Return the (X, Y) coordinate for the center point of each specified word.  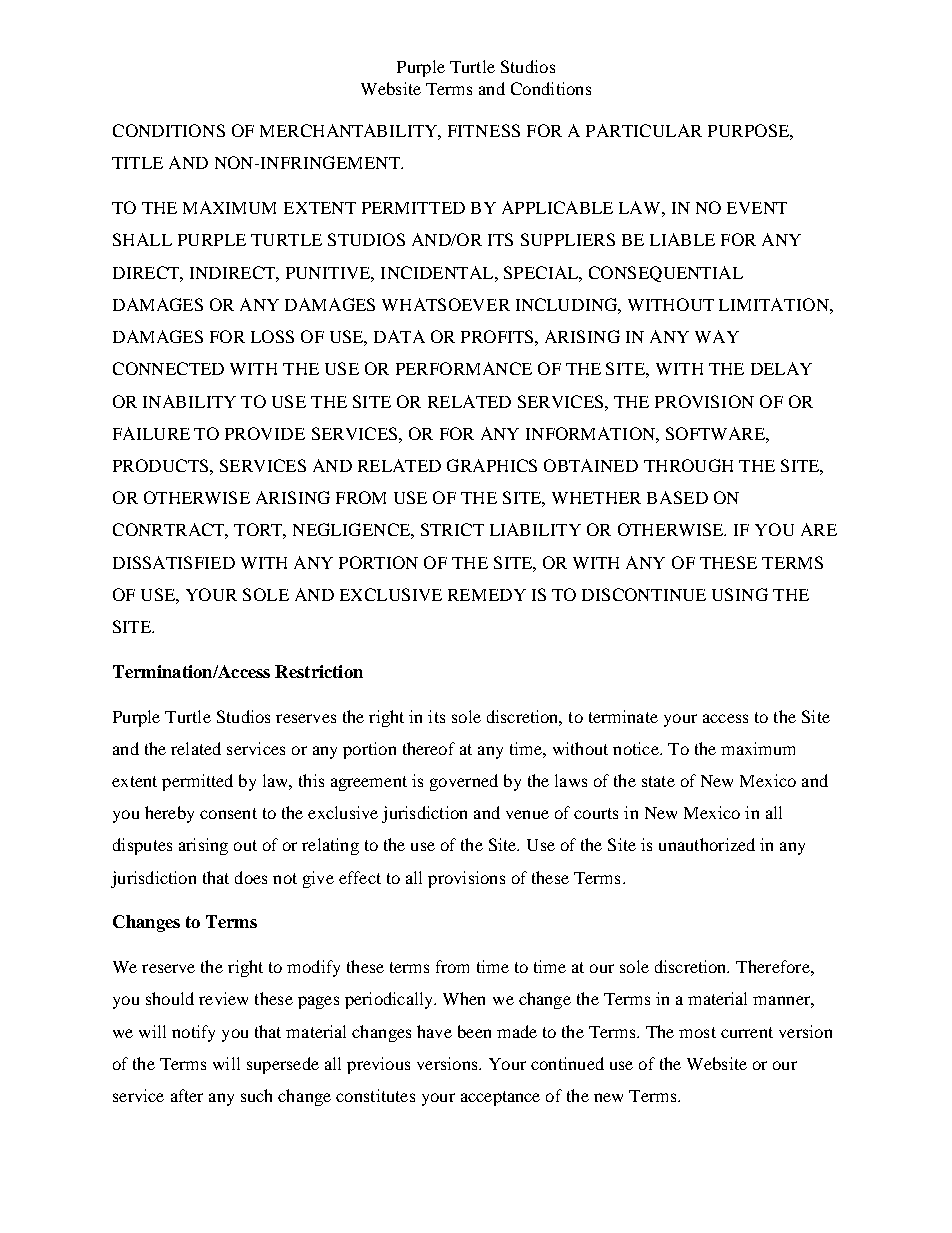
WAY (717, 336)
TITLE (137, 163)
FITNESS (484, 130)
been (474, 1031)
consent (228, 813)
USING (740, 594)
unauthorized (707, 844)
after (187, 1095)
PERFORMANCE (464, 368)
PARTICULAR (644, 130)
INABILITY (189, 401)
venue (527, 814)
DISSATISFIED (174, 562)
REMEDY (487, 595)
